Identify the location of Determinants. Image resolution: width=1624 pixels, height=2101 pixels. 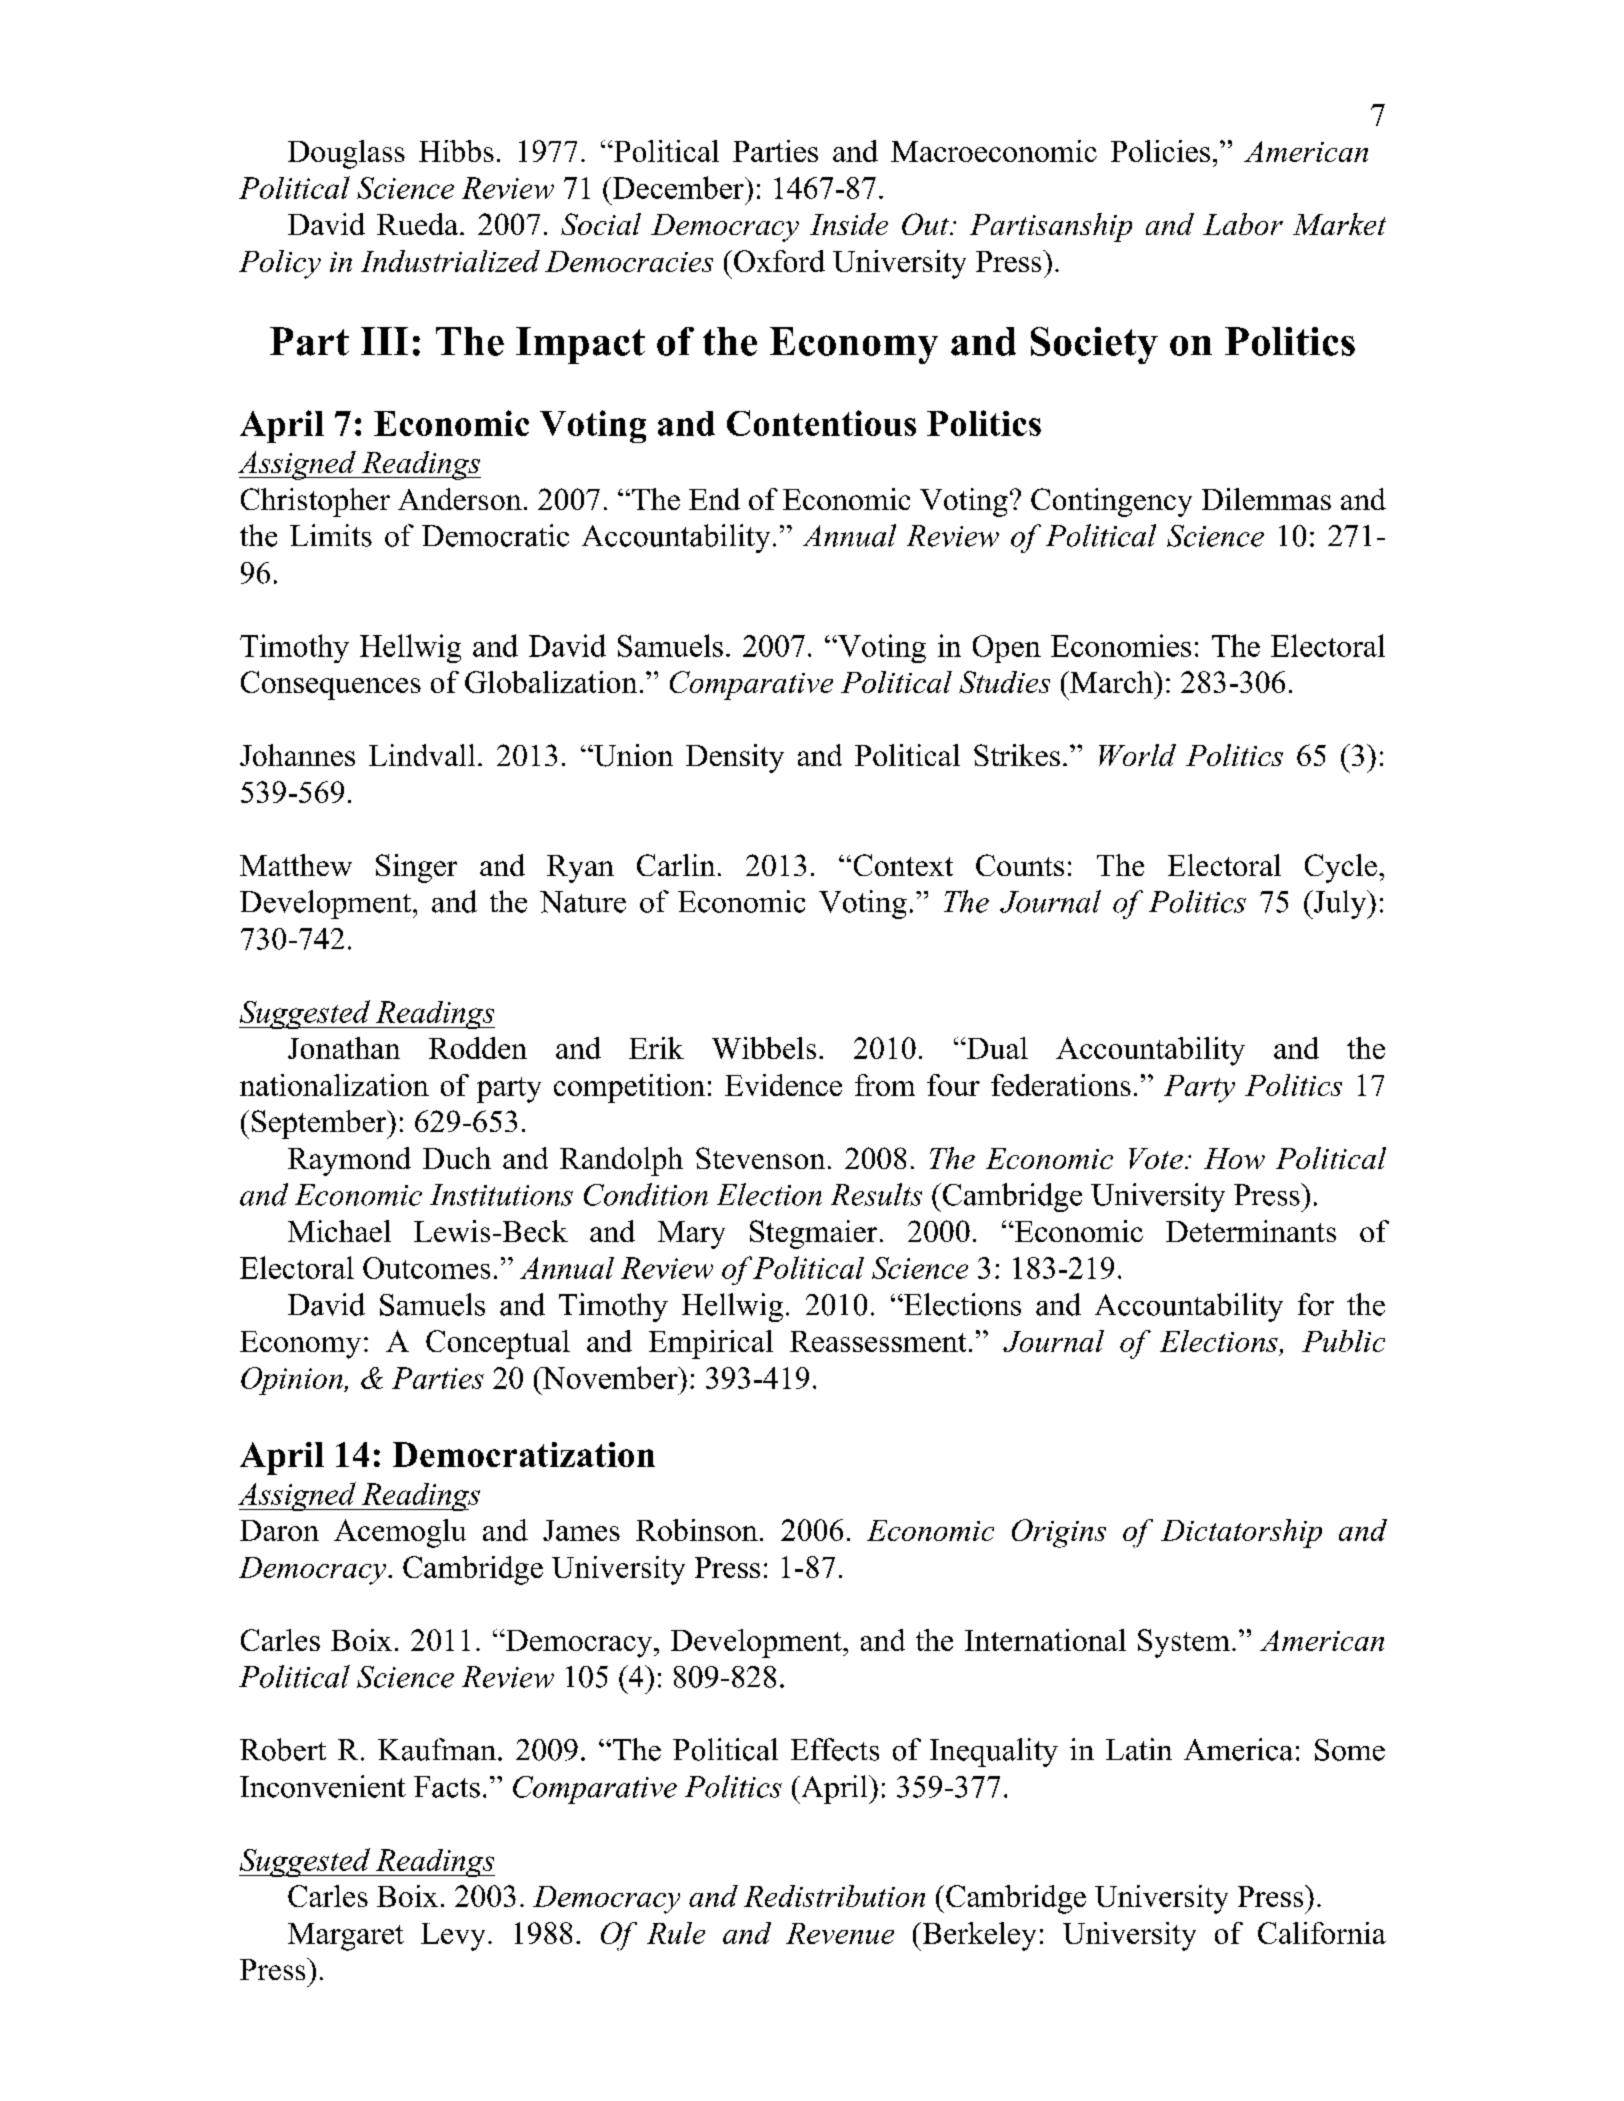
(1251, 1231).
